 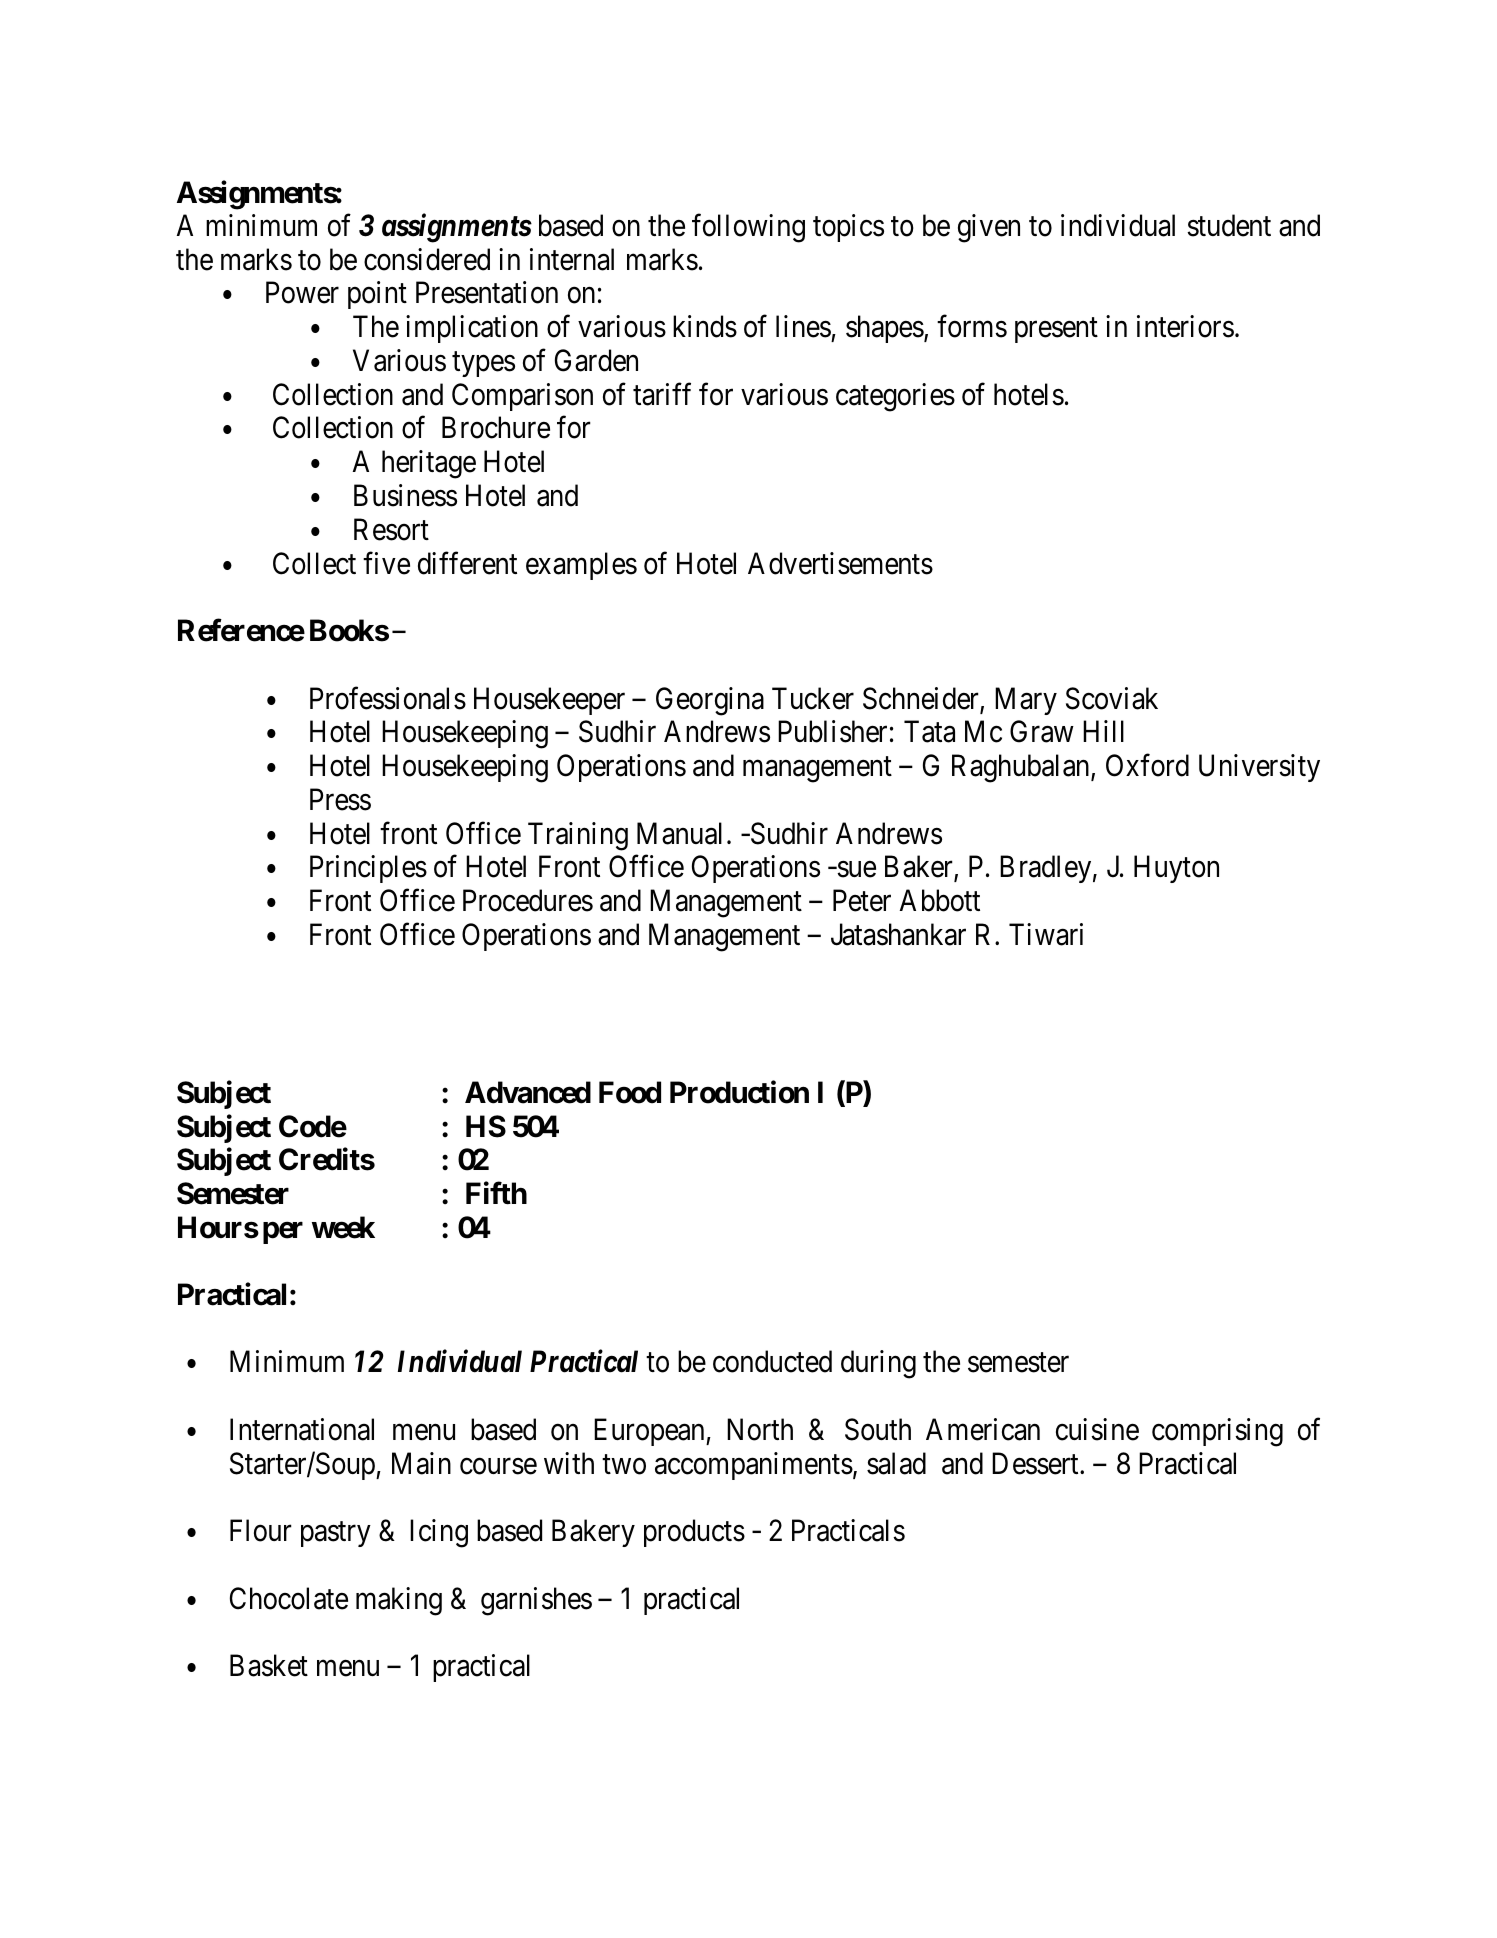 What do you see at coordinates (772, 1361) in the screenshot?
I see `conducted` at bounding box center [772, 1361].
